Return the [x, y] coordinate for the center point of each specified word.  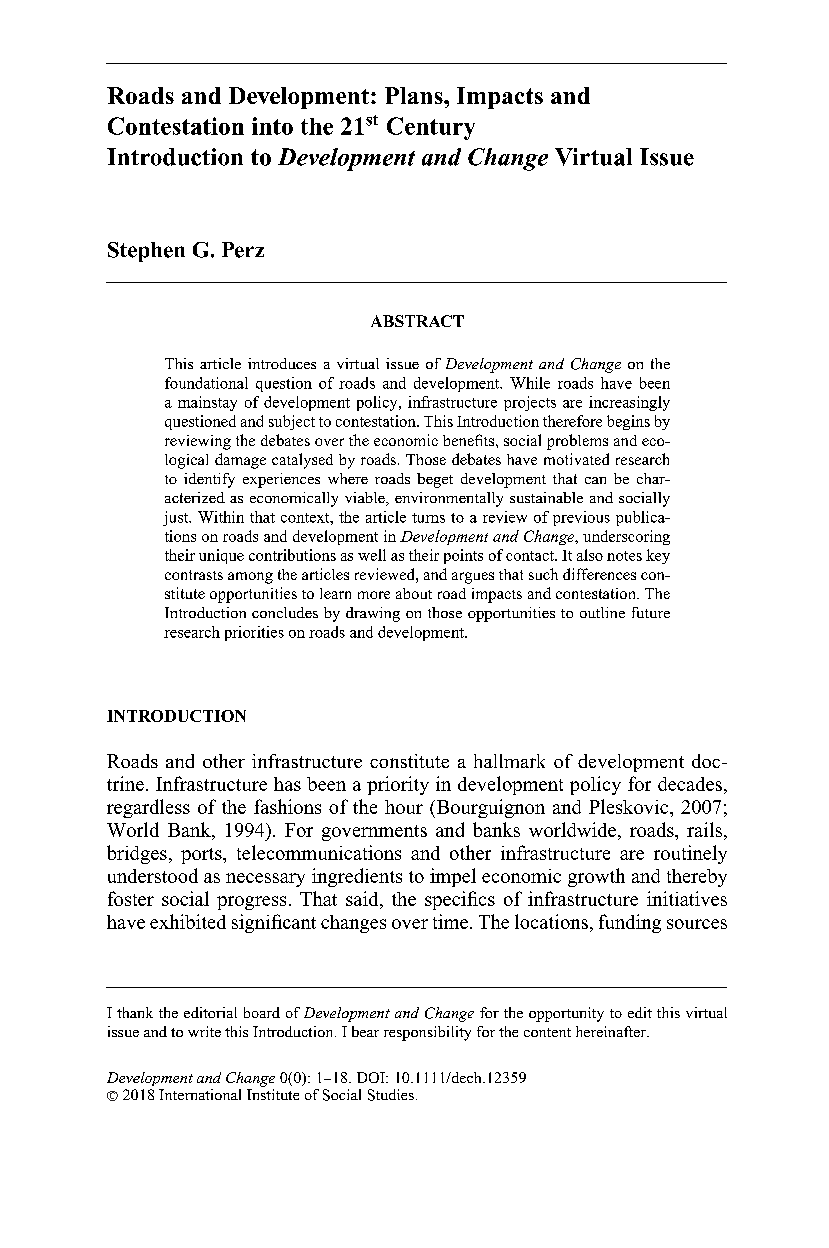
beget [435, 480]
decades [690, 784]
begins [628, 422]
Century [431, 128]
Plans [415, 95]
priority [398, 785]
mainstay [207, 403]
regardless [148, 808]
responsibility [427, 1033]
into [272, 126]
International [200, 1094]
